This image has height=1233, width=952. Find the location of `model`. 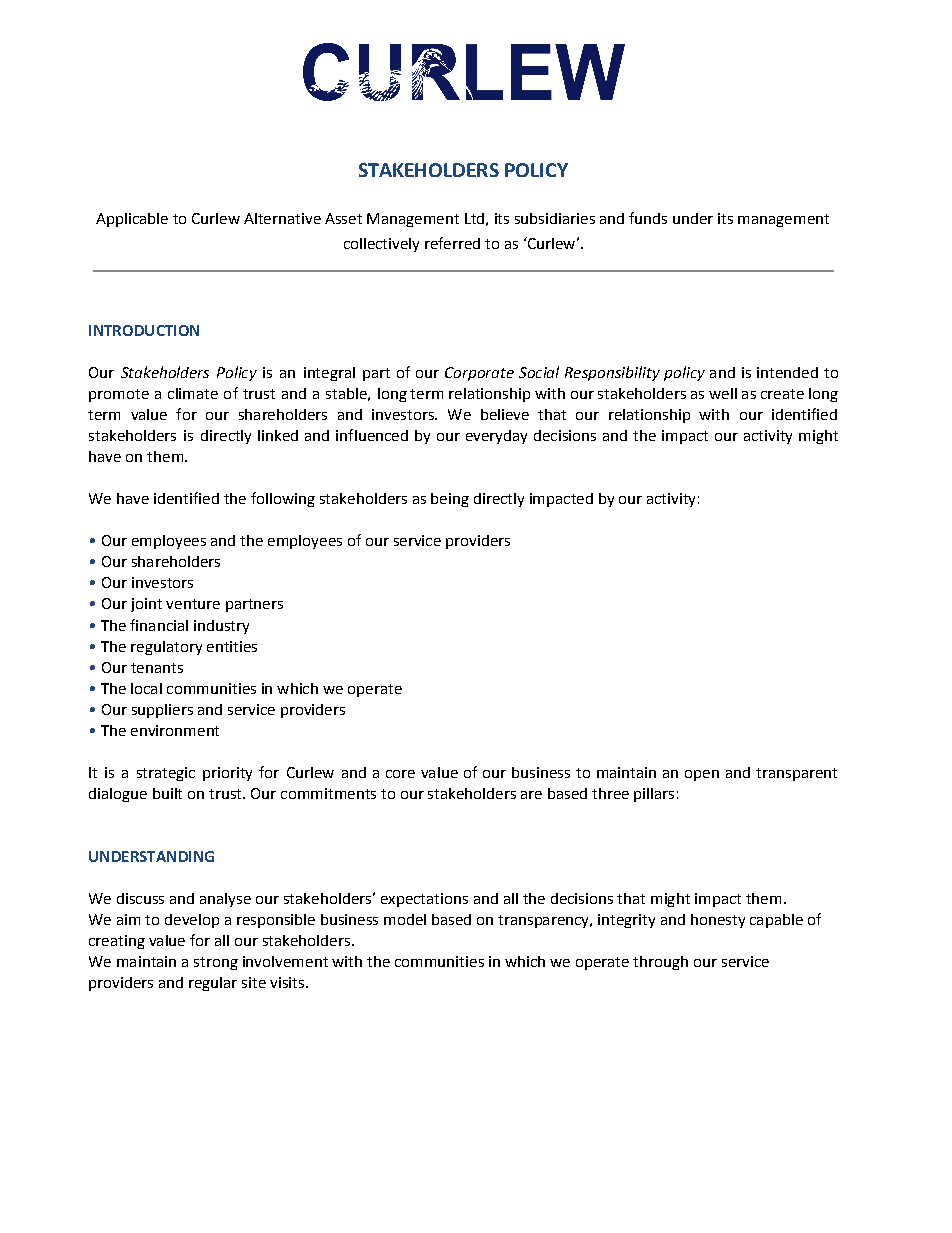

model is located at coordinates (405, 919).
